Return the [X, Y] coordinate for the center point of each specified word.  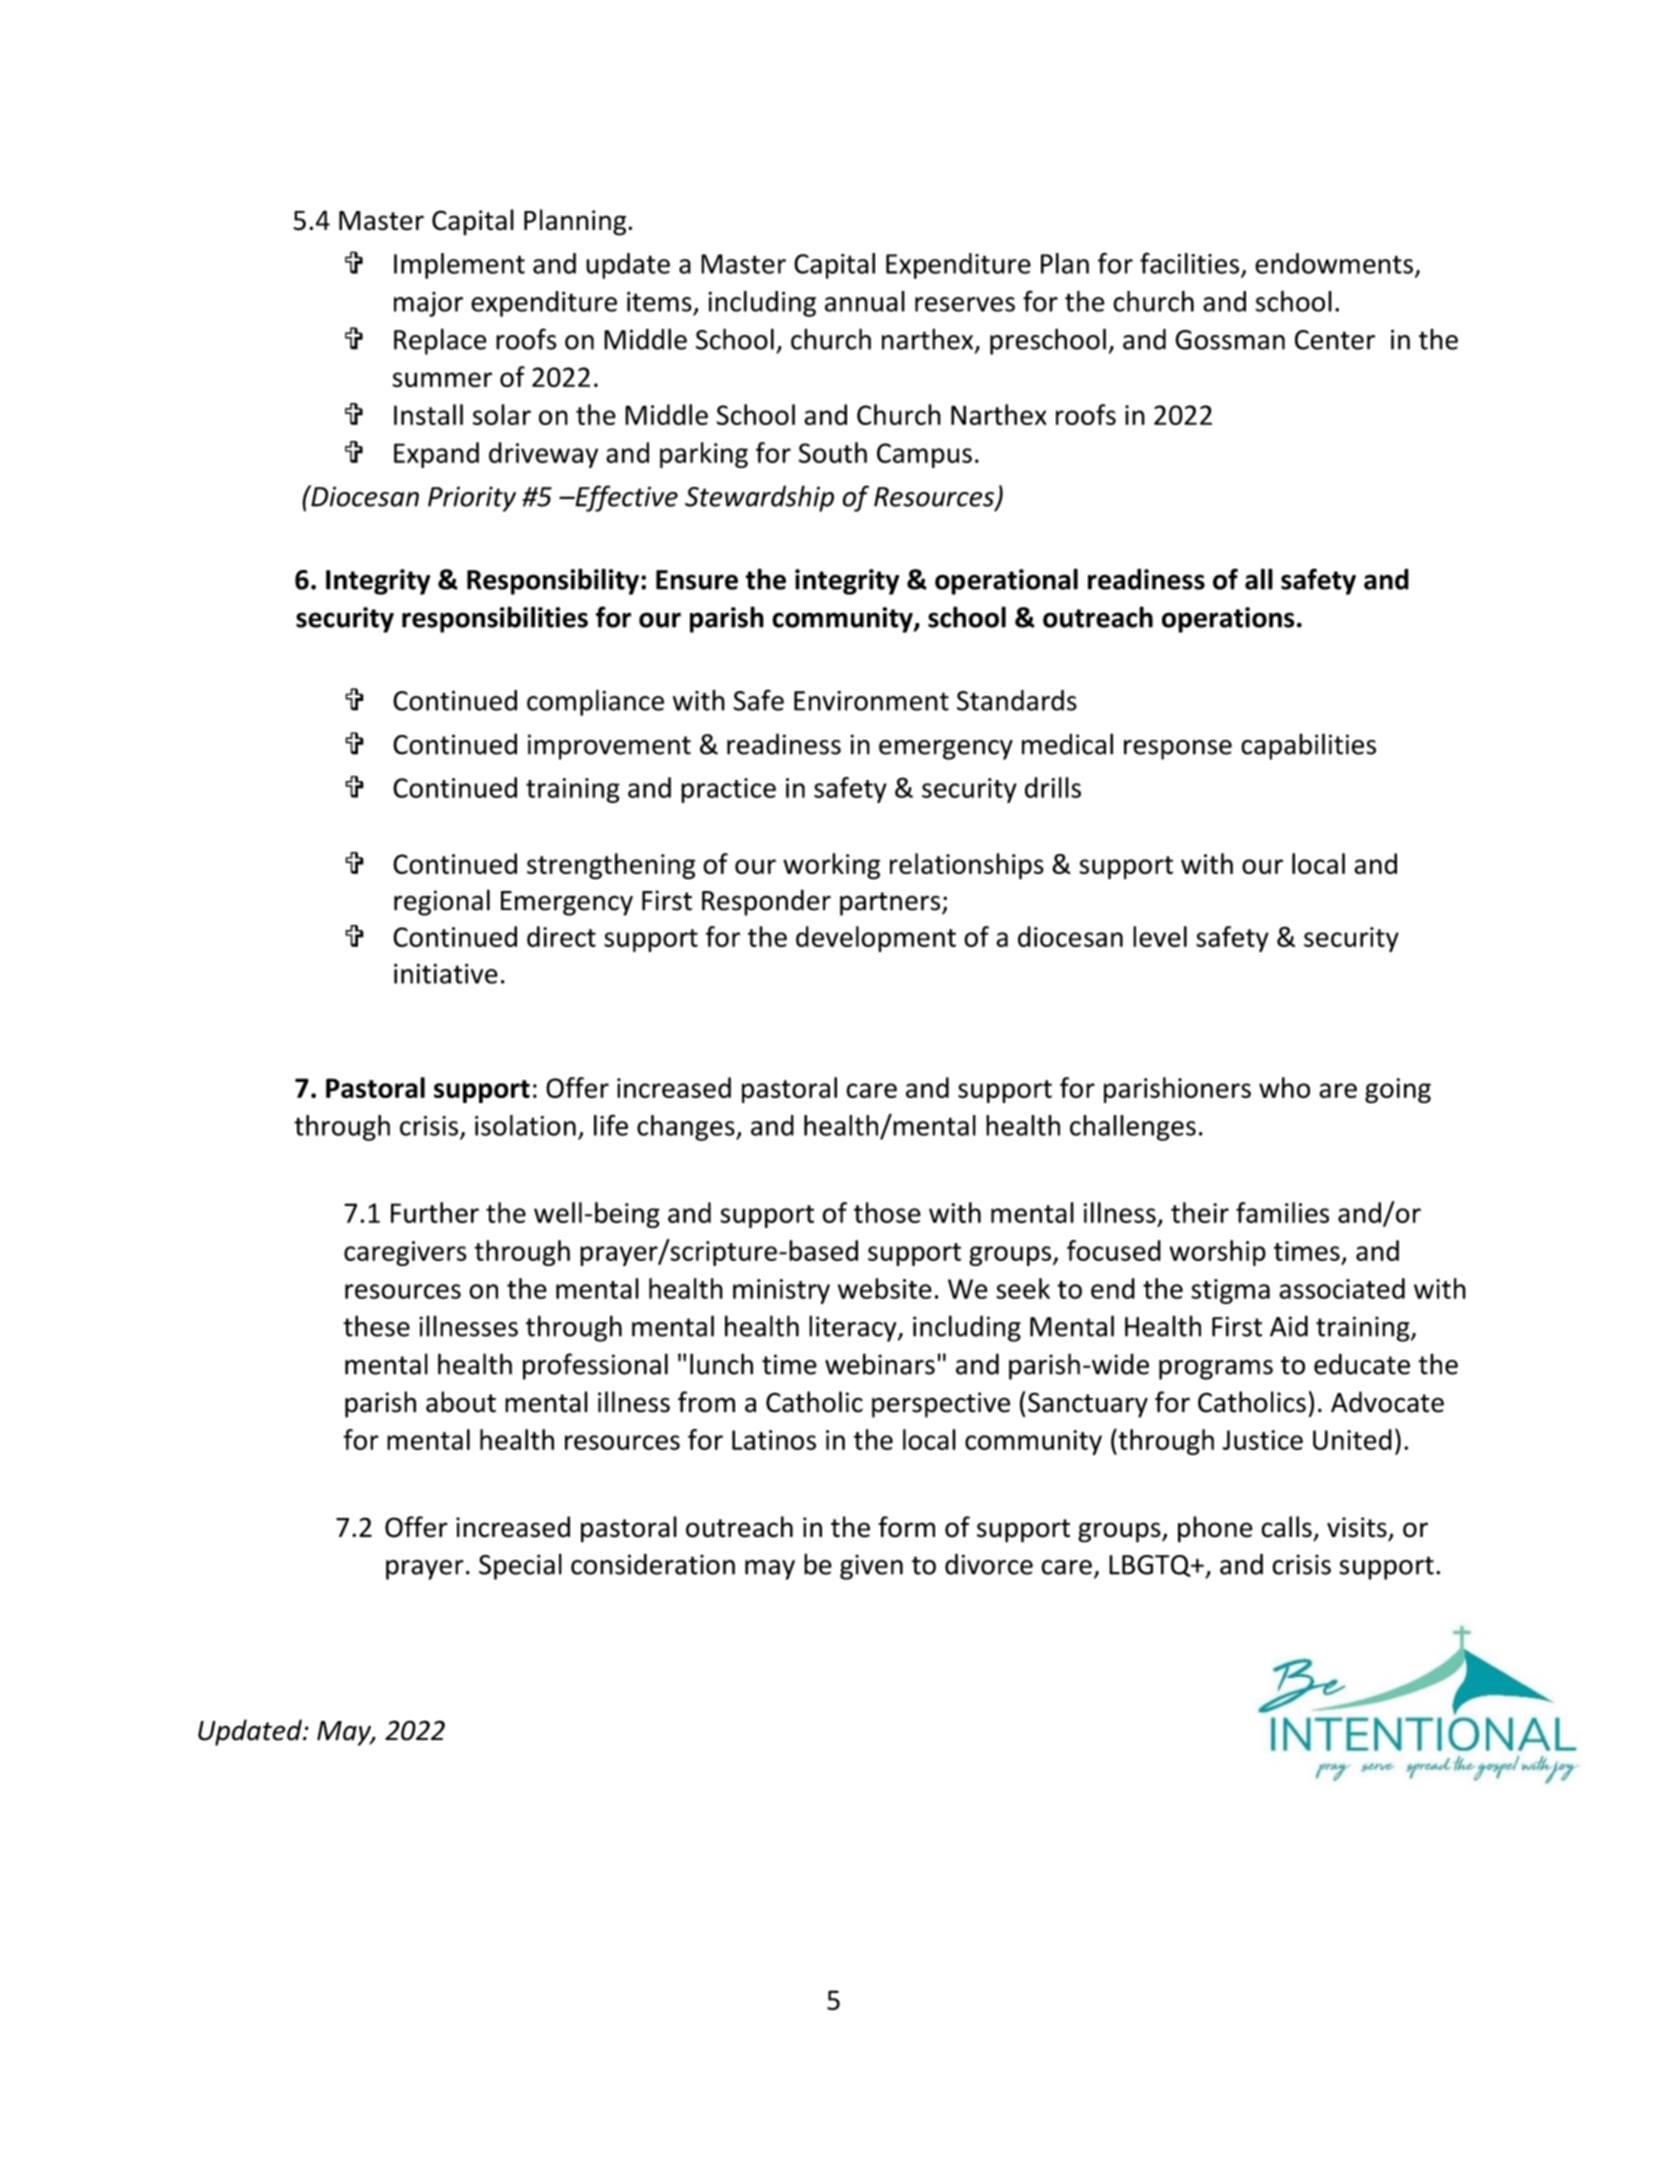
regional [442, 902]
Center [1335, 340]
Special [520, 1566]
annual [865, 301]
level [1160, 936]
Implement [459, 266]
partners [891, 904]
